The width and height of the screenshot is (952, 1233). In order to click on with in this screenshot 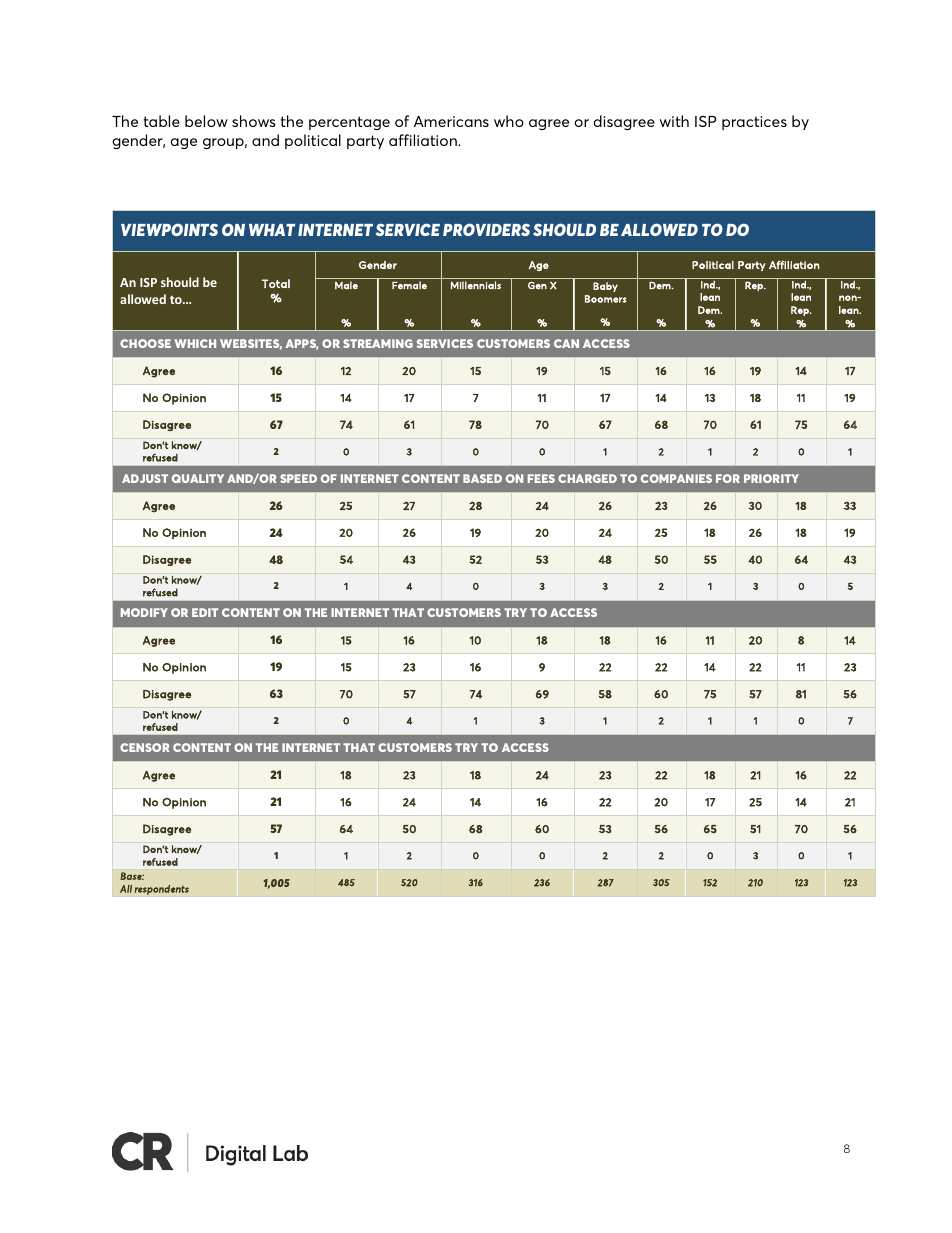, I will do `click(674, 121)`.
